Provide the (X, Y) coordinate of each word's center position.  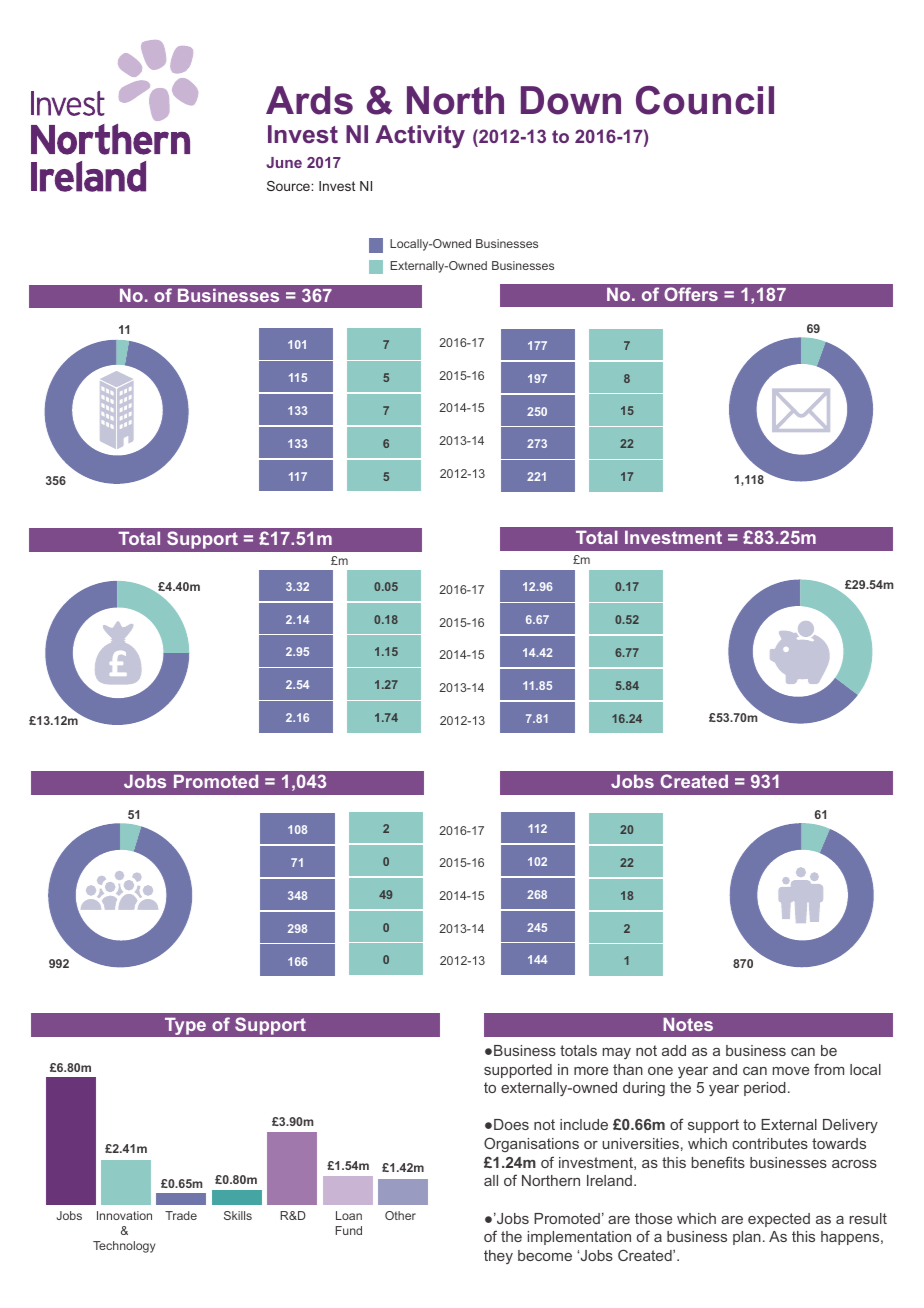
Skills (238, 1215)
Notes (688, 1024)
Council (705, 100)
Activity (420, 136)
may (617, 1053)
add (674, 1050)
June (284, 162)
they (498, 1257)
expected (779, 1220)
